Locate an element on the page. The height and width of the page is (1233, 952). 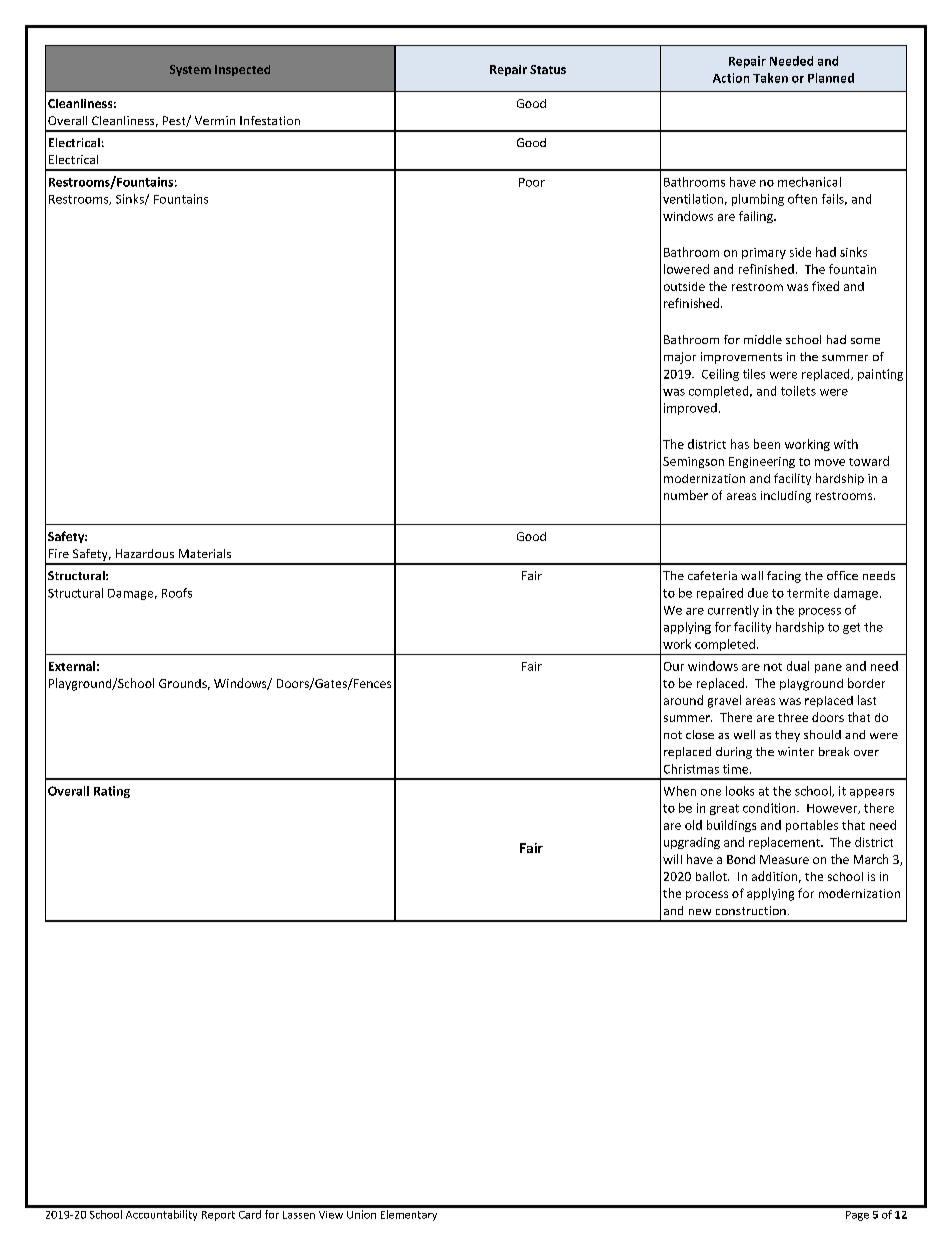
dual is located at coordinates (798, 666).
